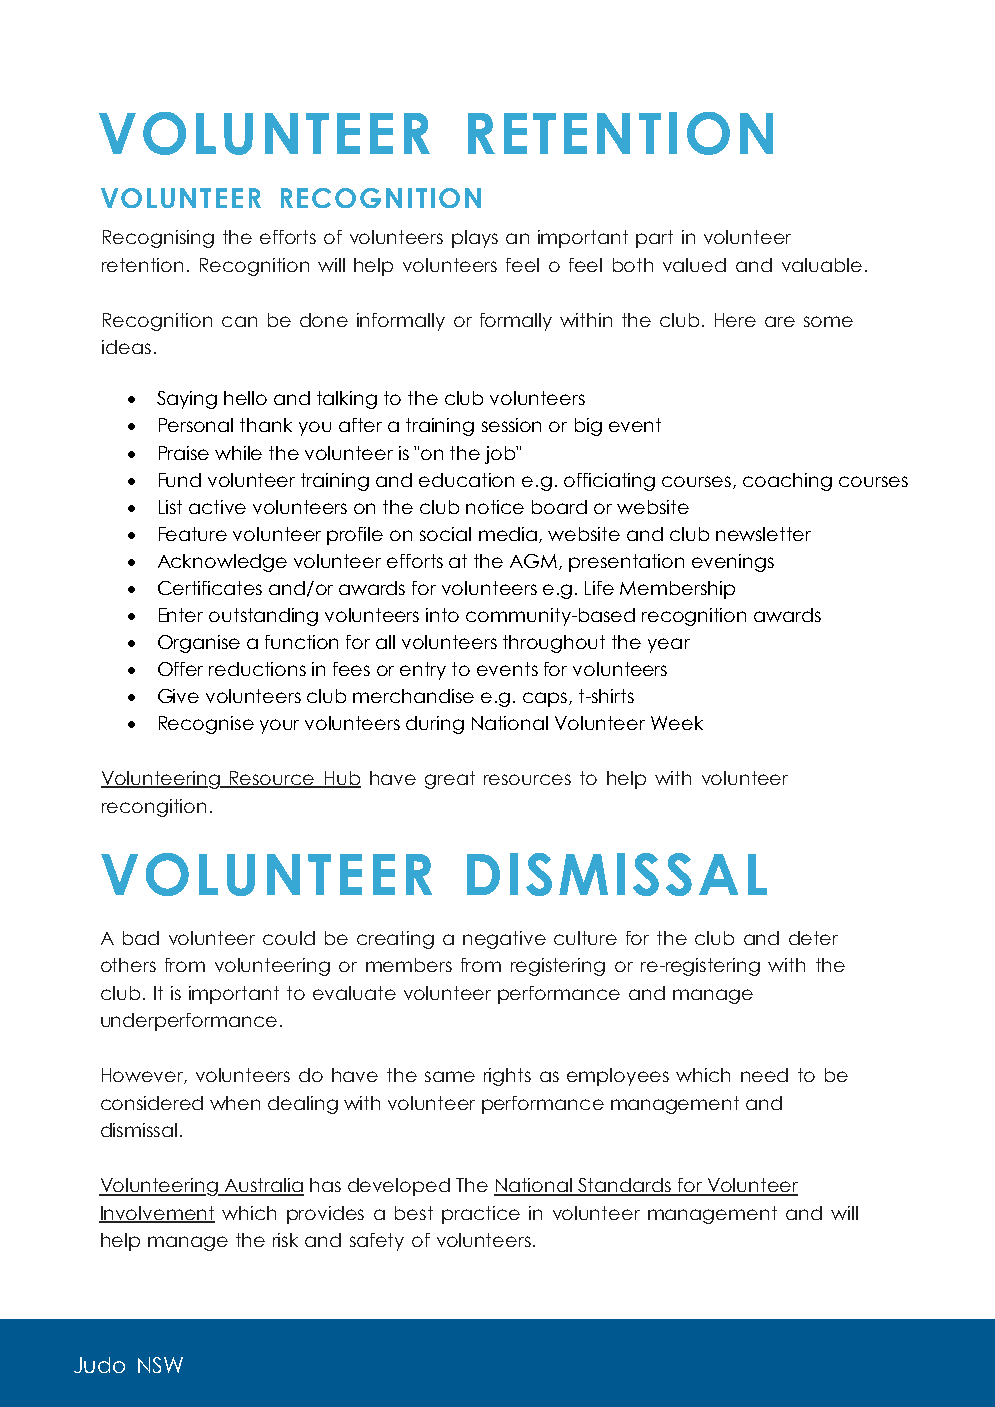 Image resolution: width=995 pixels, height=1407 pixels. What do you see at coordinates (143, 1076) in the document?
I see `However` at bounding box center [143, 1076].
